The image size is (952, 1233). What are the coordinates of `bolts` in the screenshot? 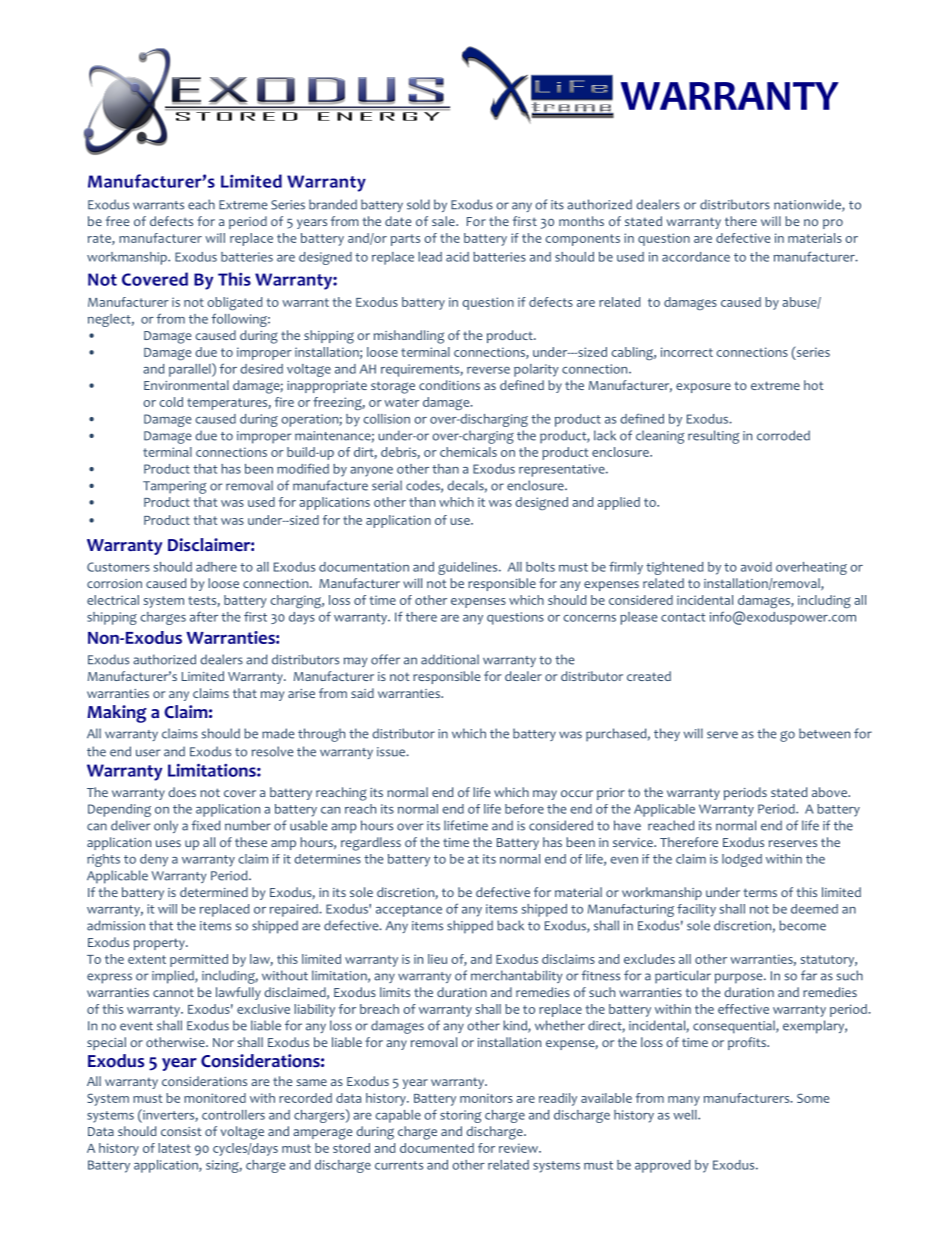 It's located at (540, 567).
